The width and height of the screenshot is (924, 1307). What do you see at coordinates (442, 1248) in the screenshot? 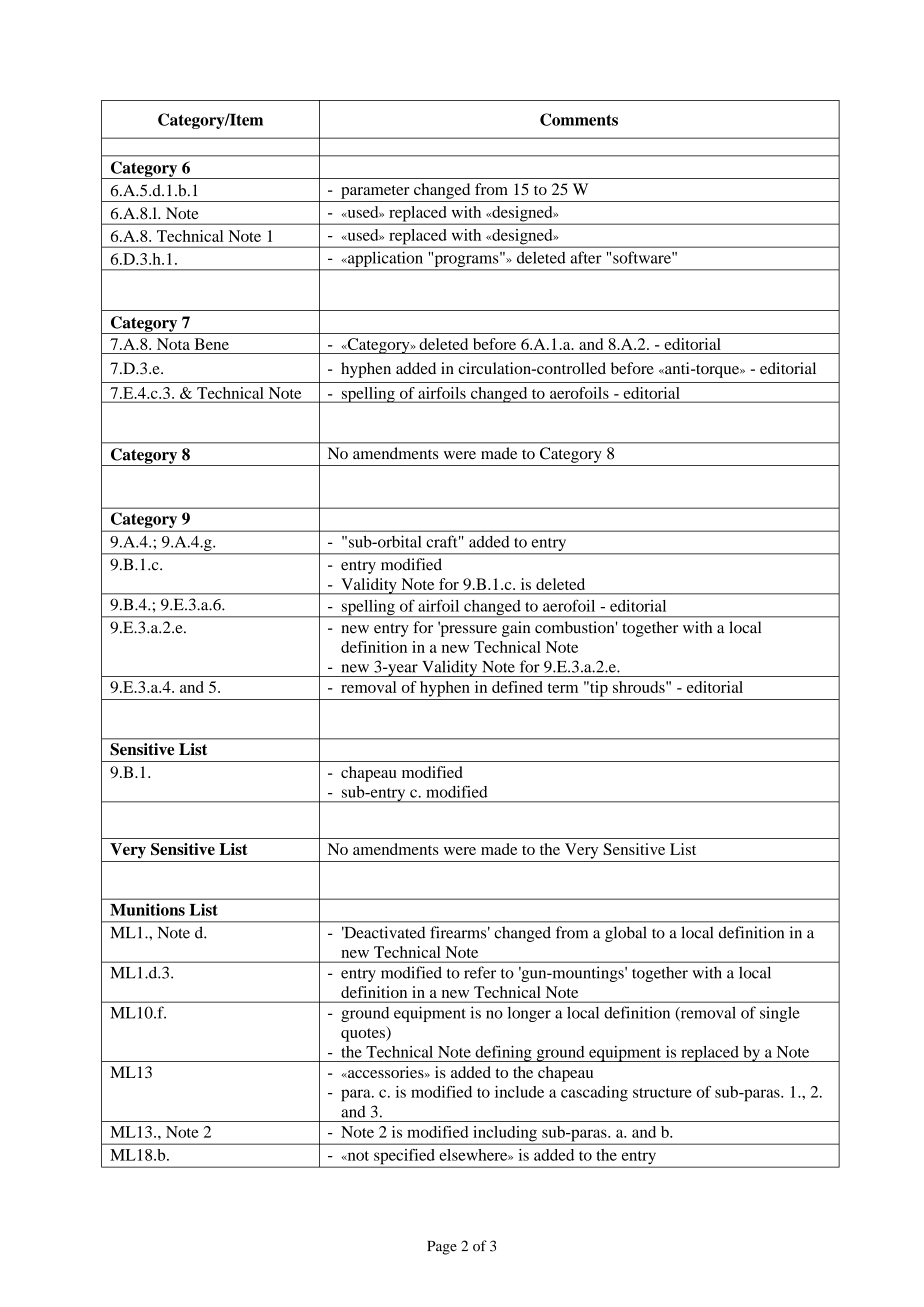
I see `Page` at bounding box center [442, 1248].
